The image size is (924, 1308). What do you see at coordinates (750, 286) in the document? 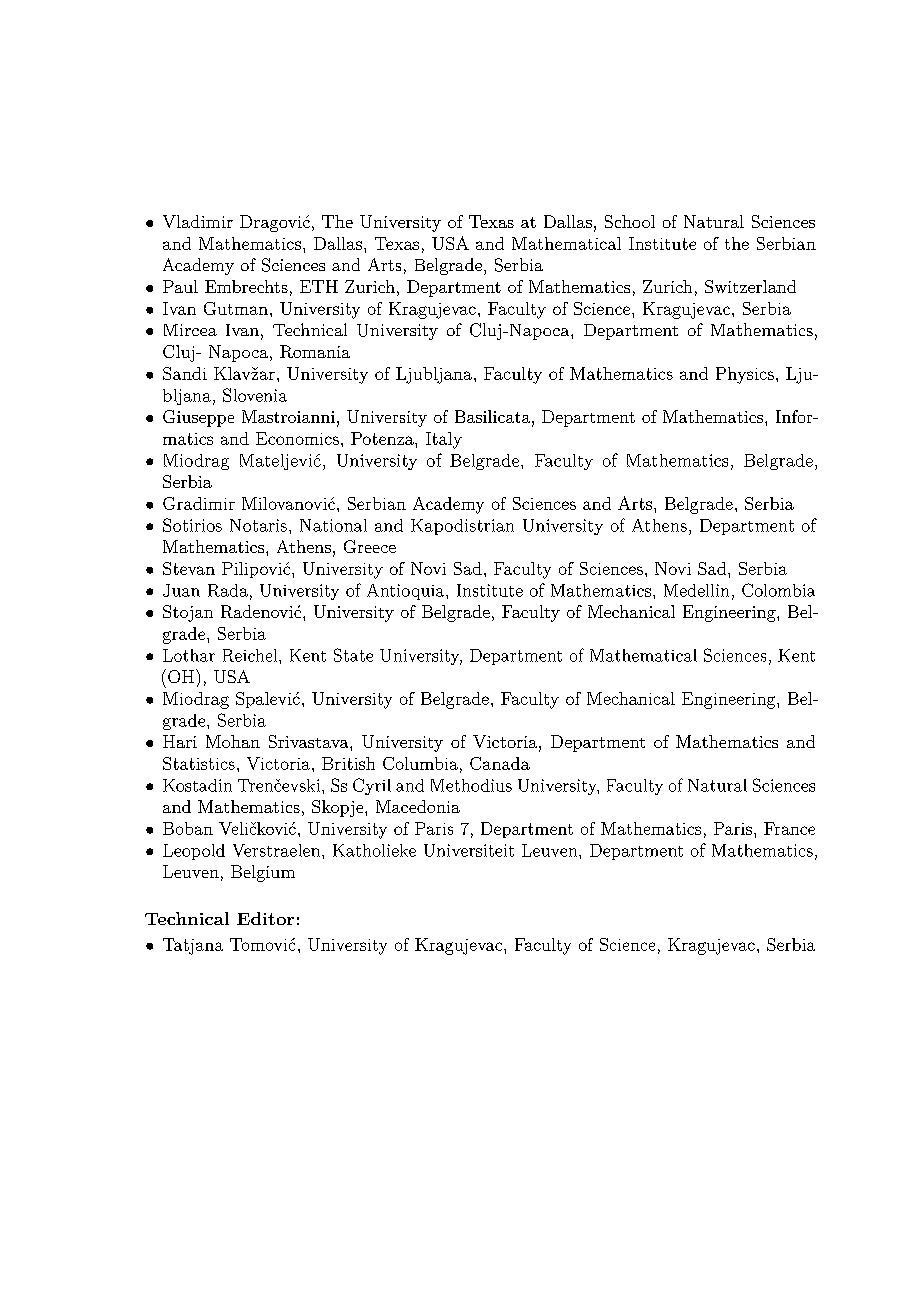
I see `Switzerland` at bounding box center [750, 286].
